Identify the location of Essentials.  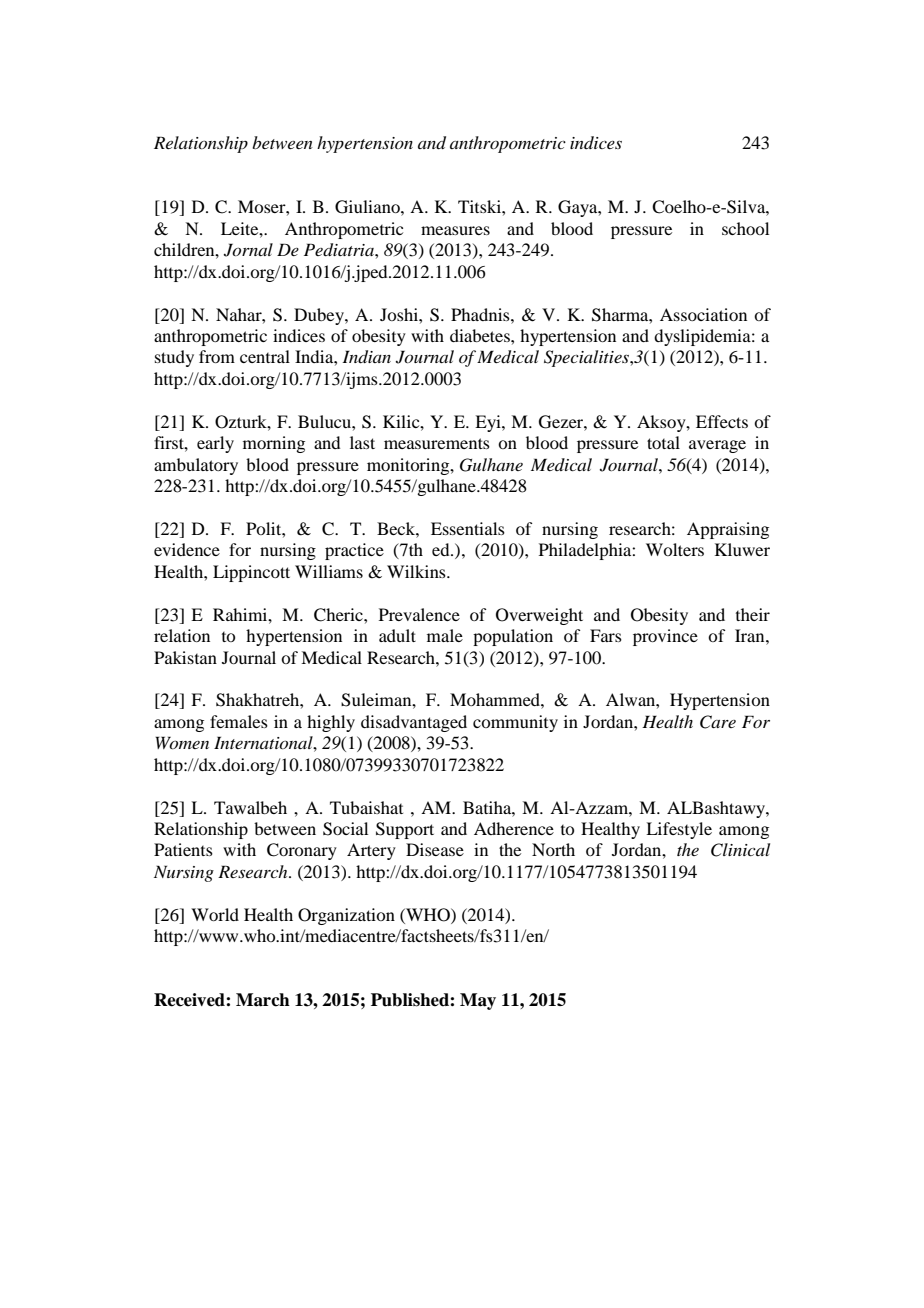
(468, 528).
